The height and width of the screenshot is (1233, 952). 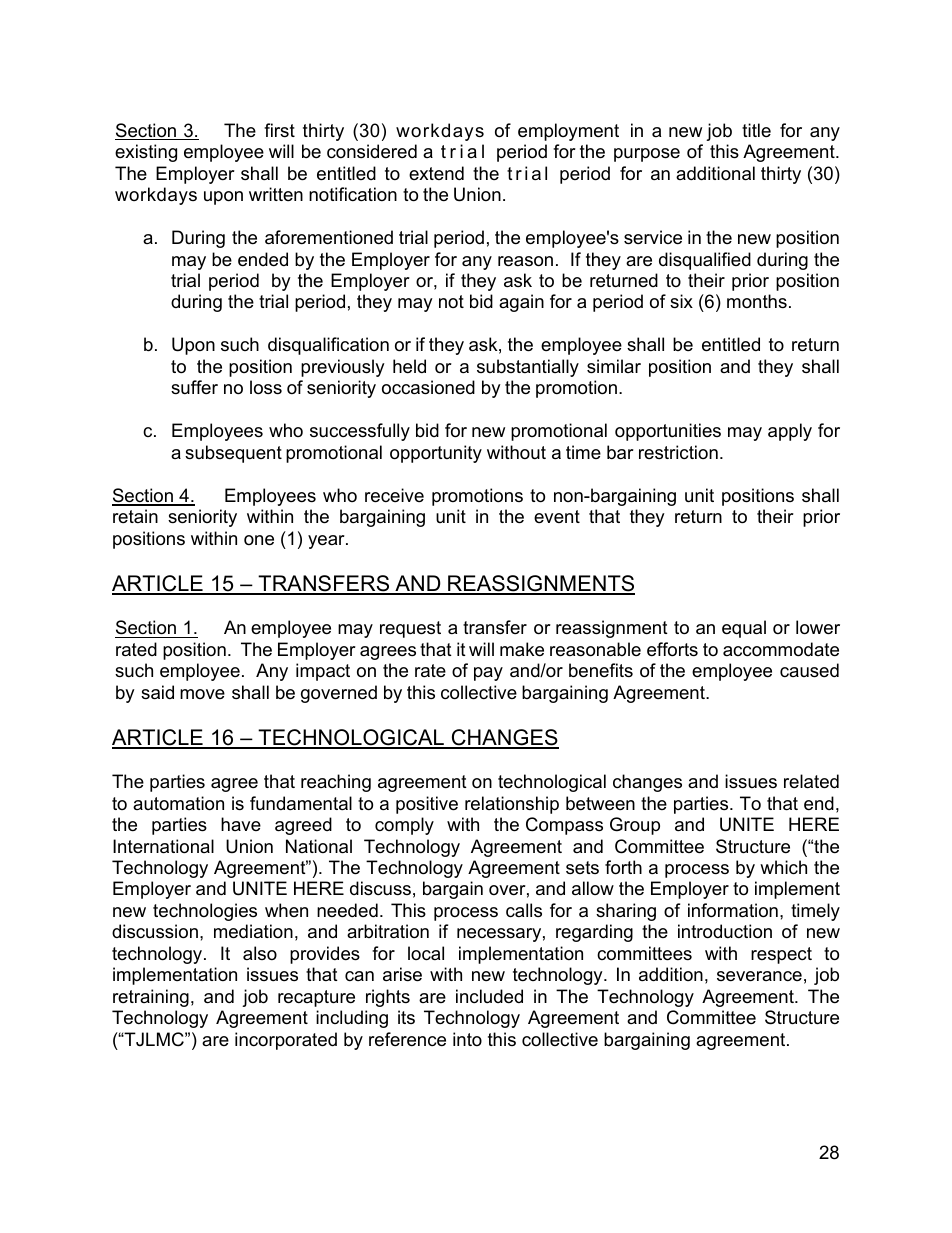 I want to click on extend, so click(x=436, y=173).
